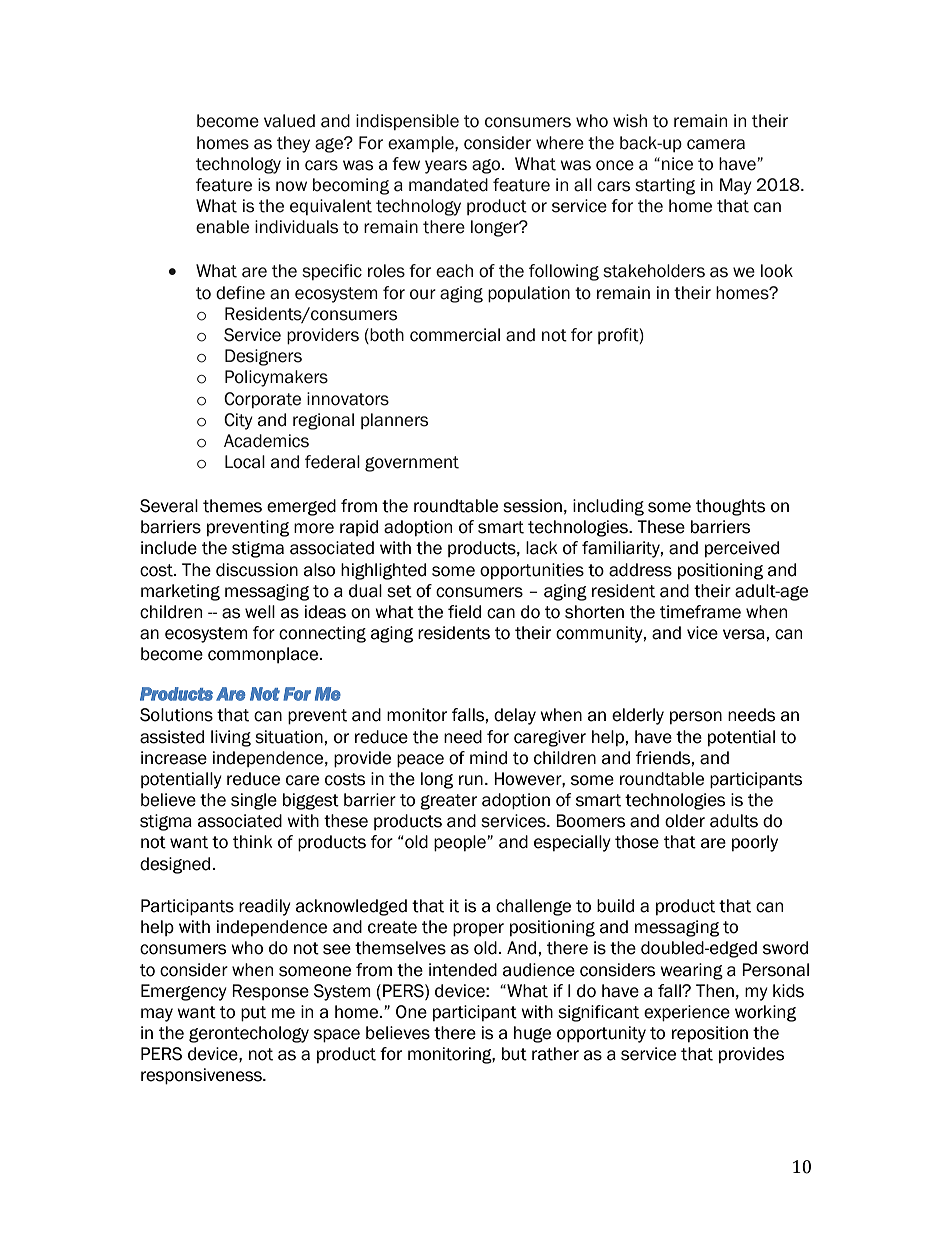 This screenshot has width=952, height=1233. What do you see at coordinates (755, 843) in the screenshot?
I see `poorly` at bounding box center [755, 843].
